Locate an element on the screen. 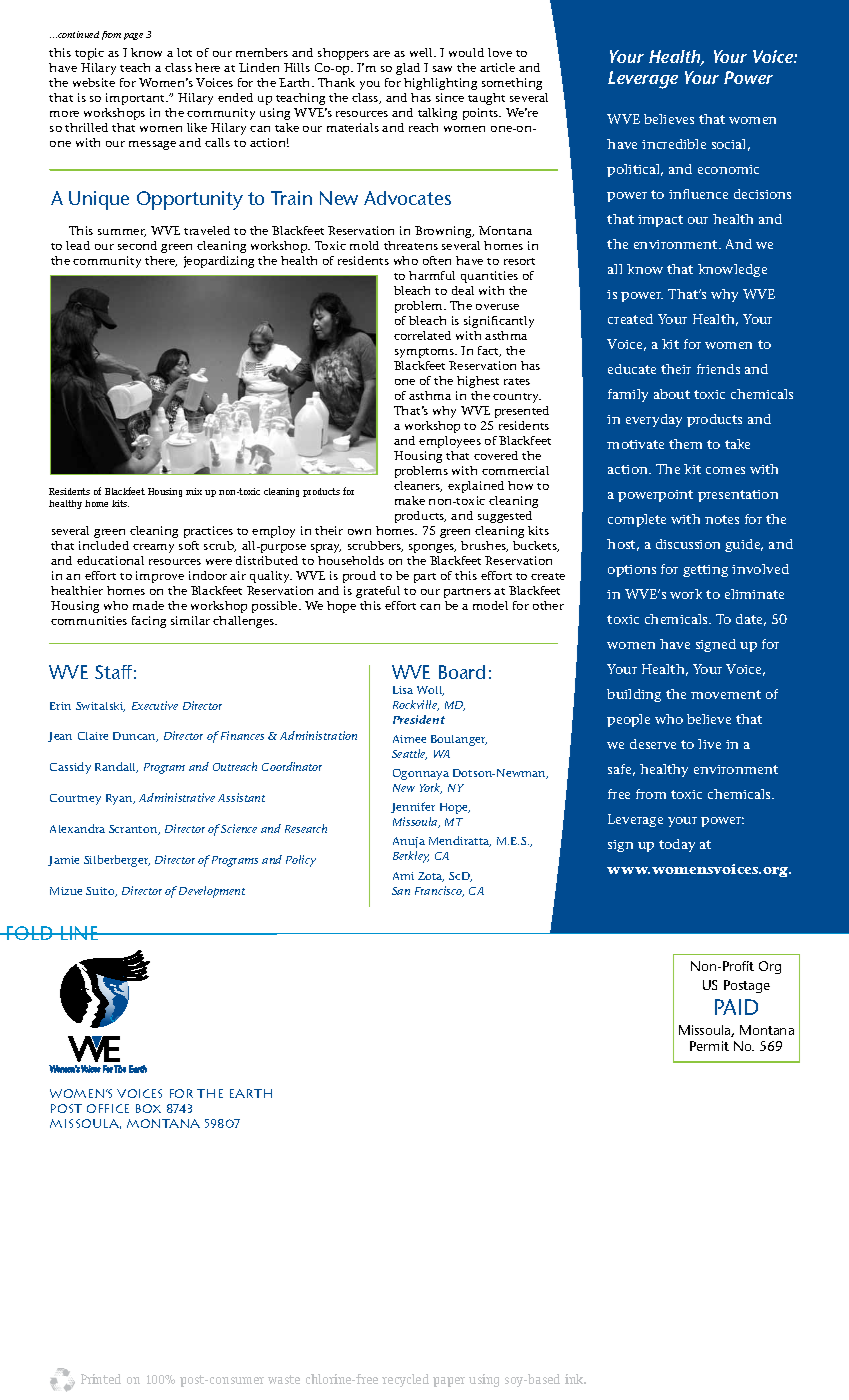 The image size is (849, 1400). educate is located at coordinates (632, 369).
